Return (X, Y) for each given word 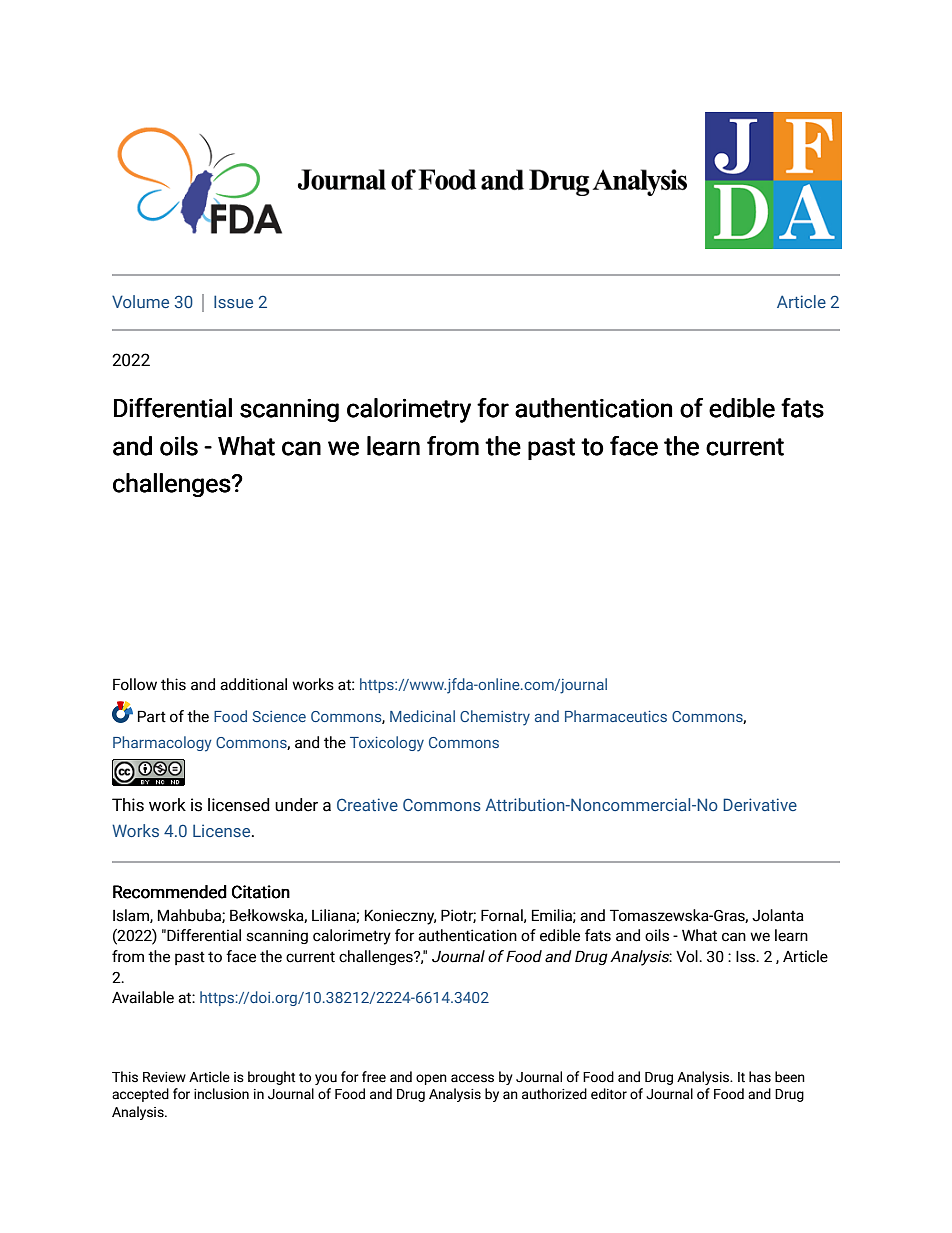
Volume (140, 301)
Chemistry (495, 718)
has (760, 1077)
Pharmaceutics (616, 716)
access (472, 1078)
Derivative (760, 804)
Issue (233, 301)
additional (253, 684)
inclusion (221, 1094)
